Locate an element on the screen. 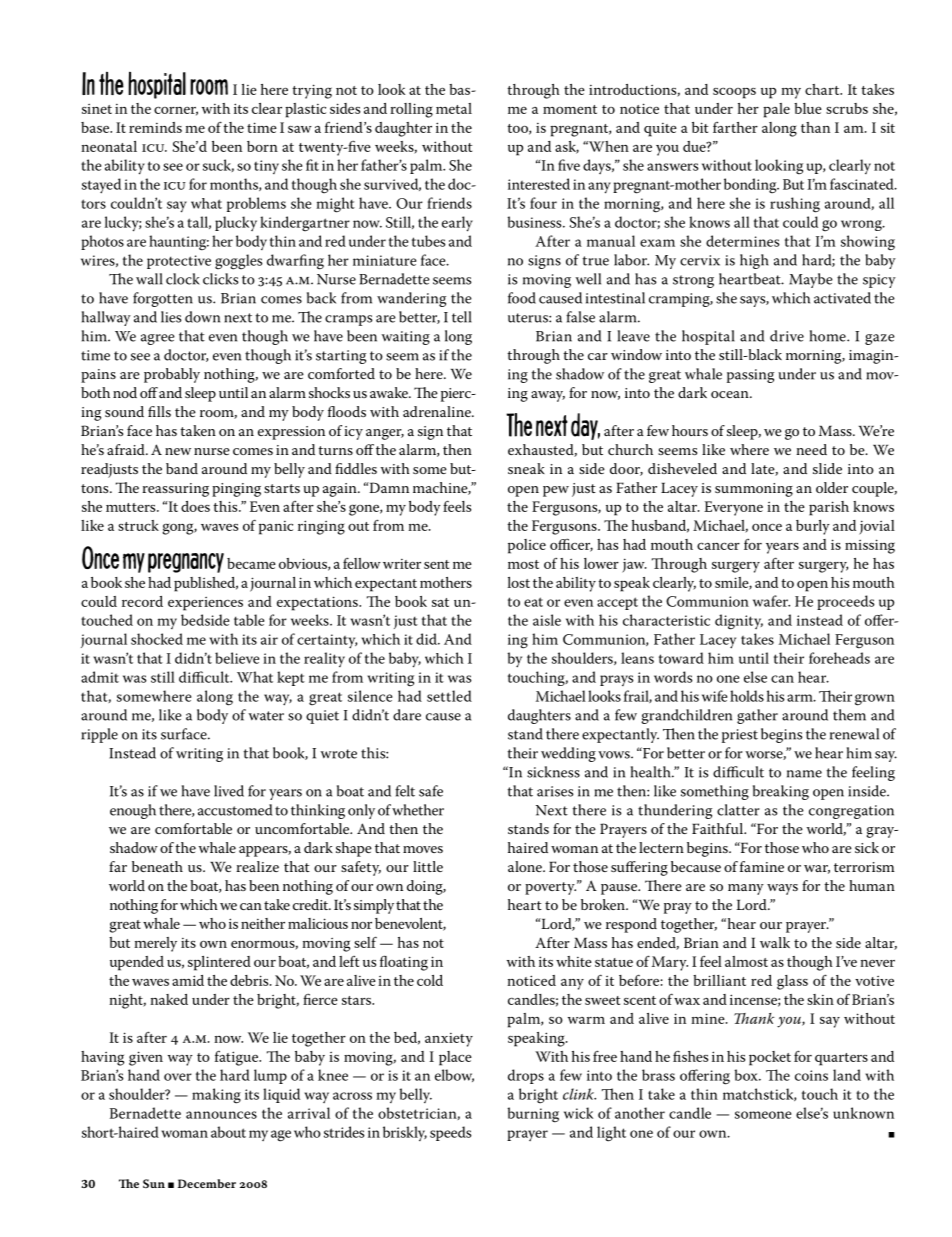 The image size is (952, 1237). walk is located at coordinates (775, 942).
